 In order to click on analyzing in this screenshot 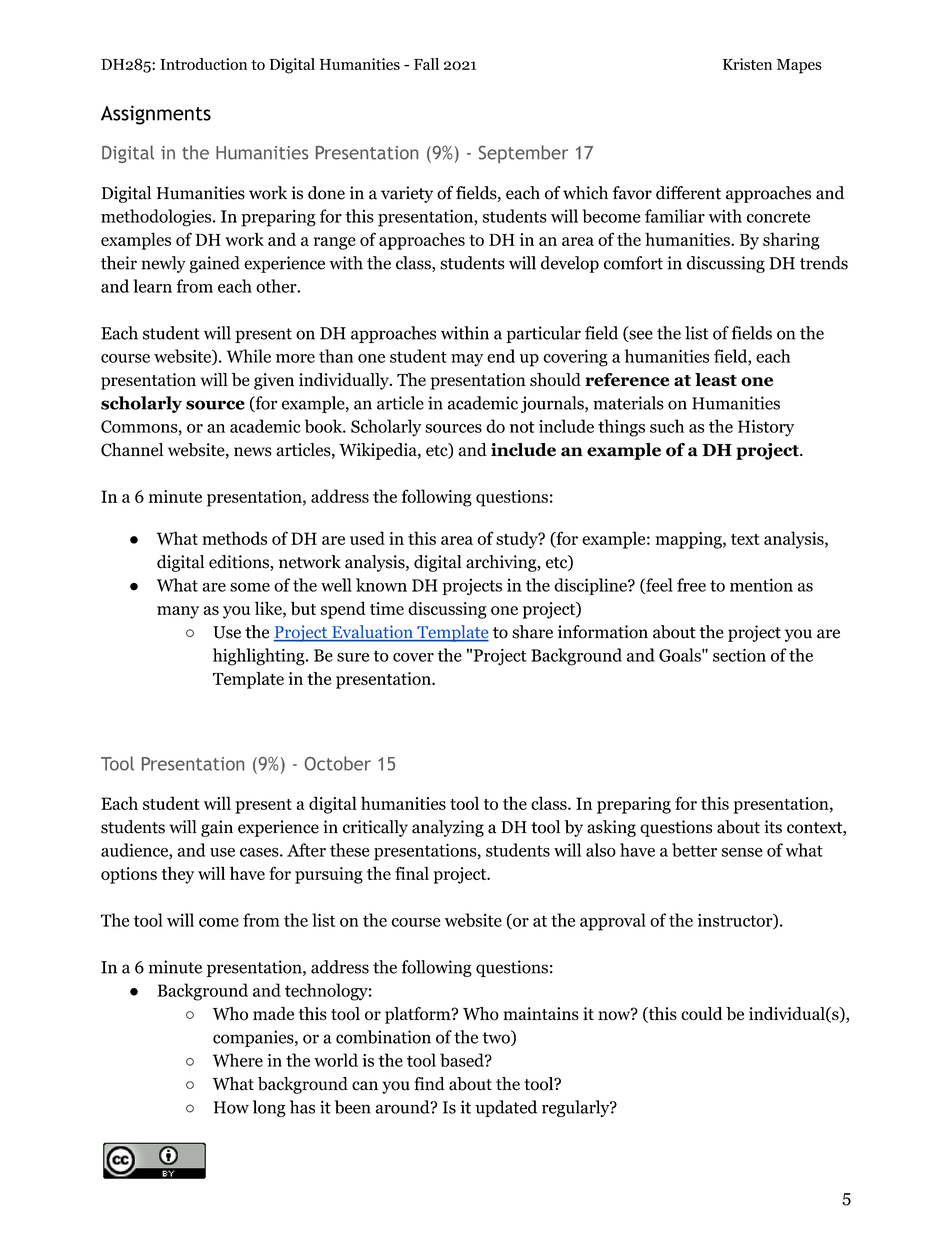, I will do `click(448, 828)`.
